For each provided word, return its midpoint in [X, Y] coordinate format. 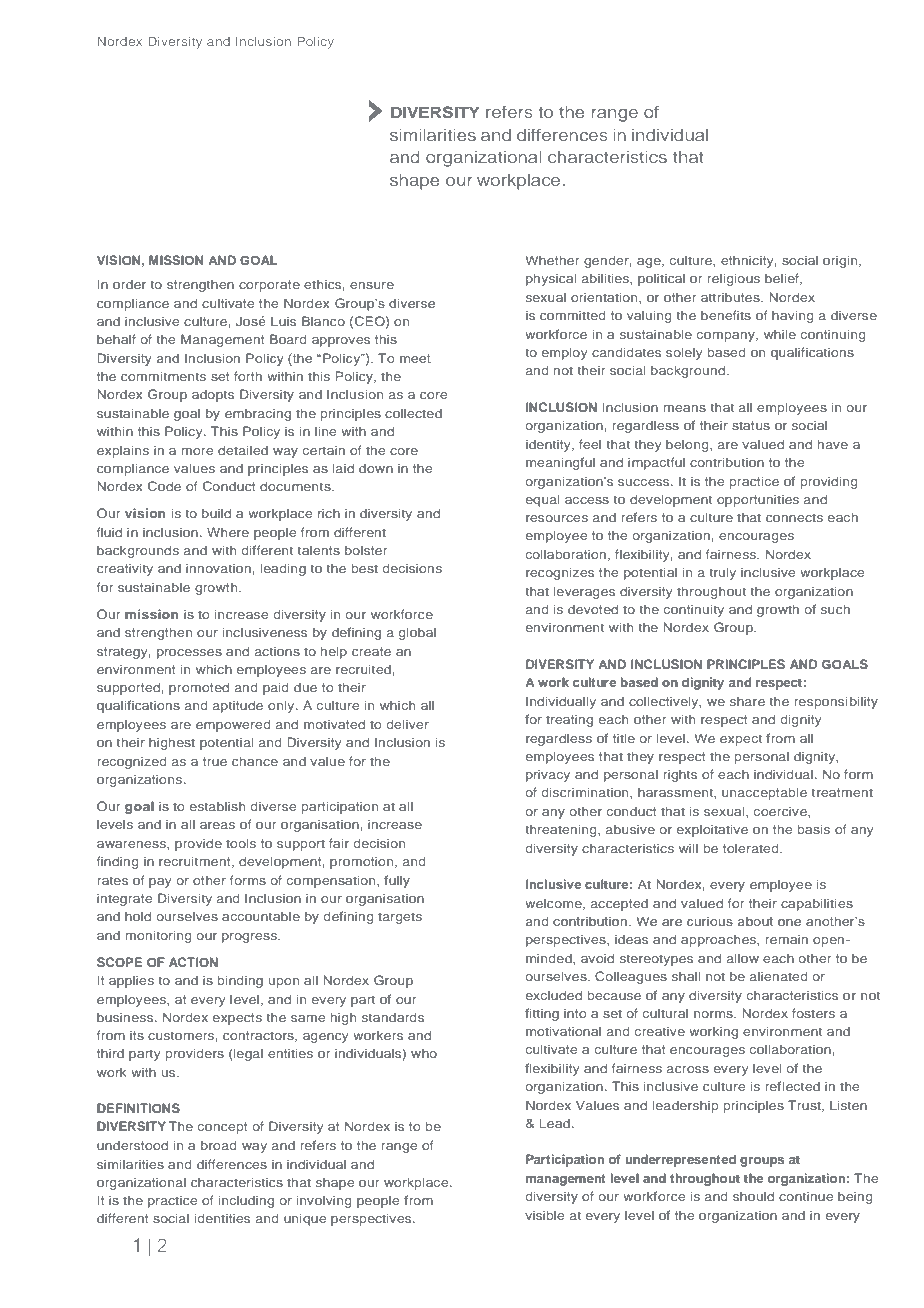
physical [551, 279]
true [215, 761]
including [246, 1201]
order [129, 284]
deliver [408, 724]
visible [544, 1215]
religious [733, 279]
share [747, 701]
